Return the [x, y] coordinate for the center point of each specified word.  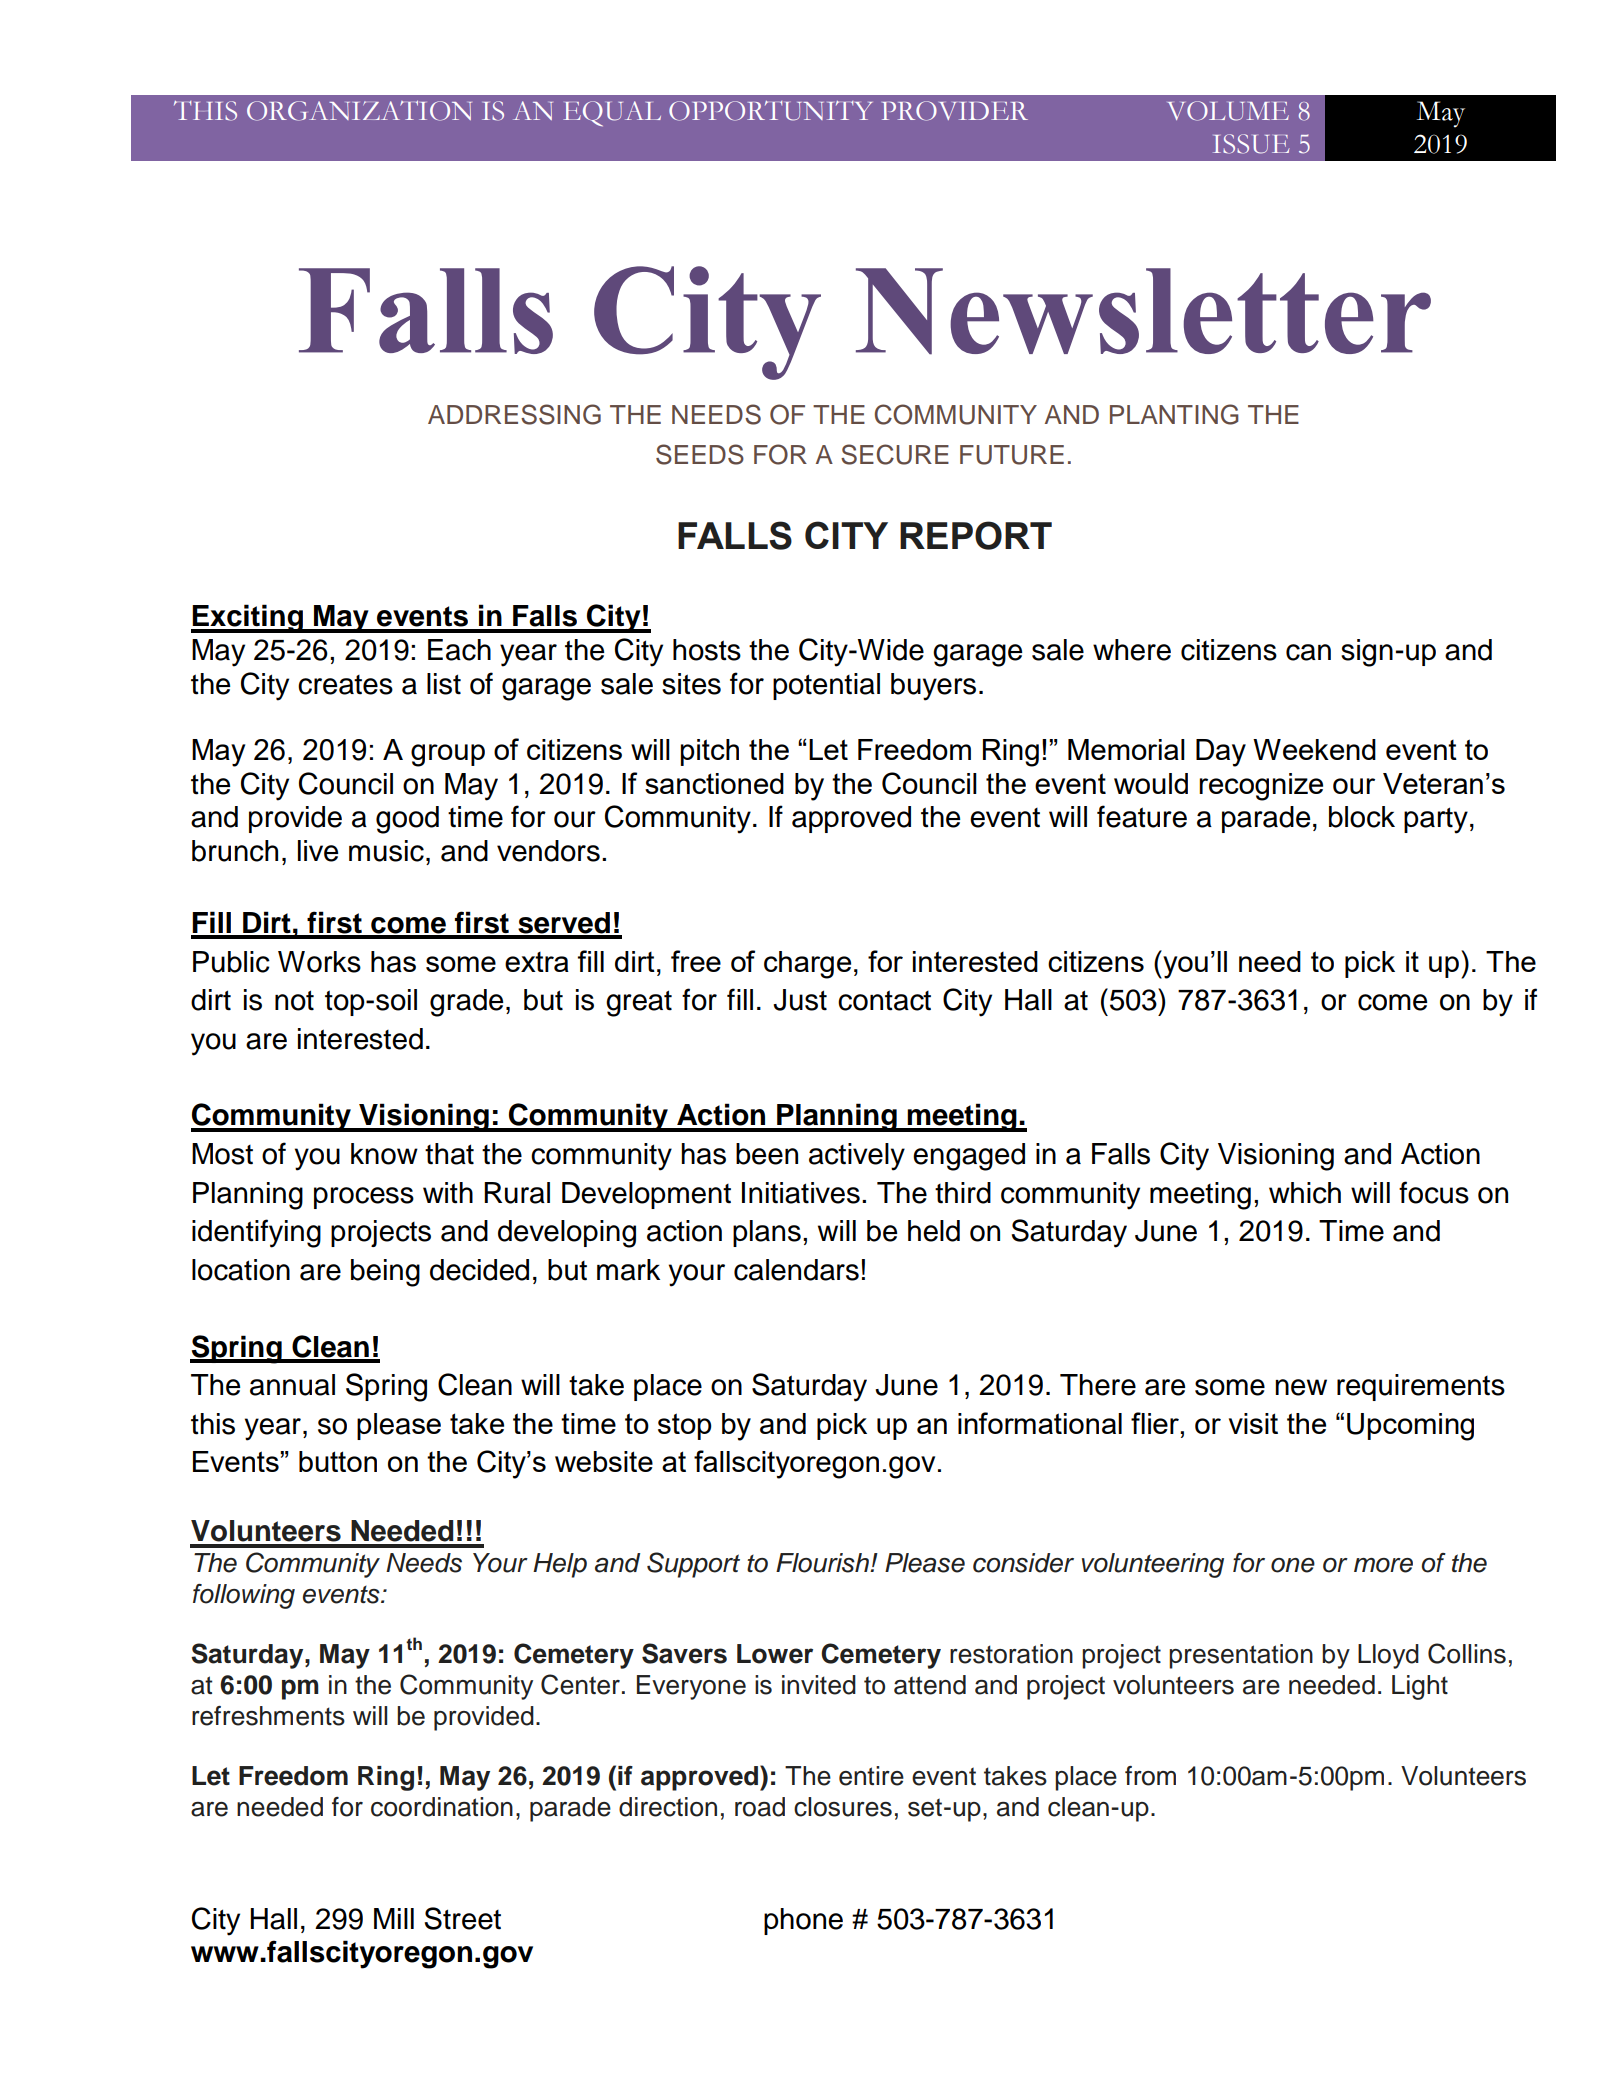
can [1308, 652]
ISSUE [1251, 144]
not [294, 1000]
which [1305, 1193]
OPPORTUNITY [771, 111]
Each [459, 650]
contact [884, 1000]
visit [1253, 1423]
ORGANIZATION [359, 111]
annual [292, 1385]
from [1150, 1776]
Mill [394, 1918]
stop [685, 1426]
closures [843, 1807]
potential [826, 686]
